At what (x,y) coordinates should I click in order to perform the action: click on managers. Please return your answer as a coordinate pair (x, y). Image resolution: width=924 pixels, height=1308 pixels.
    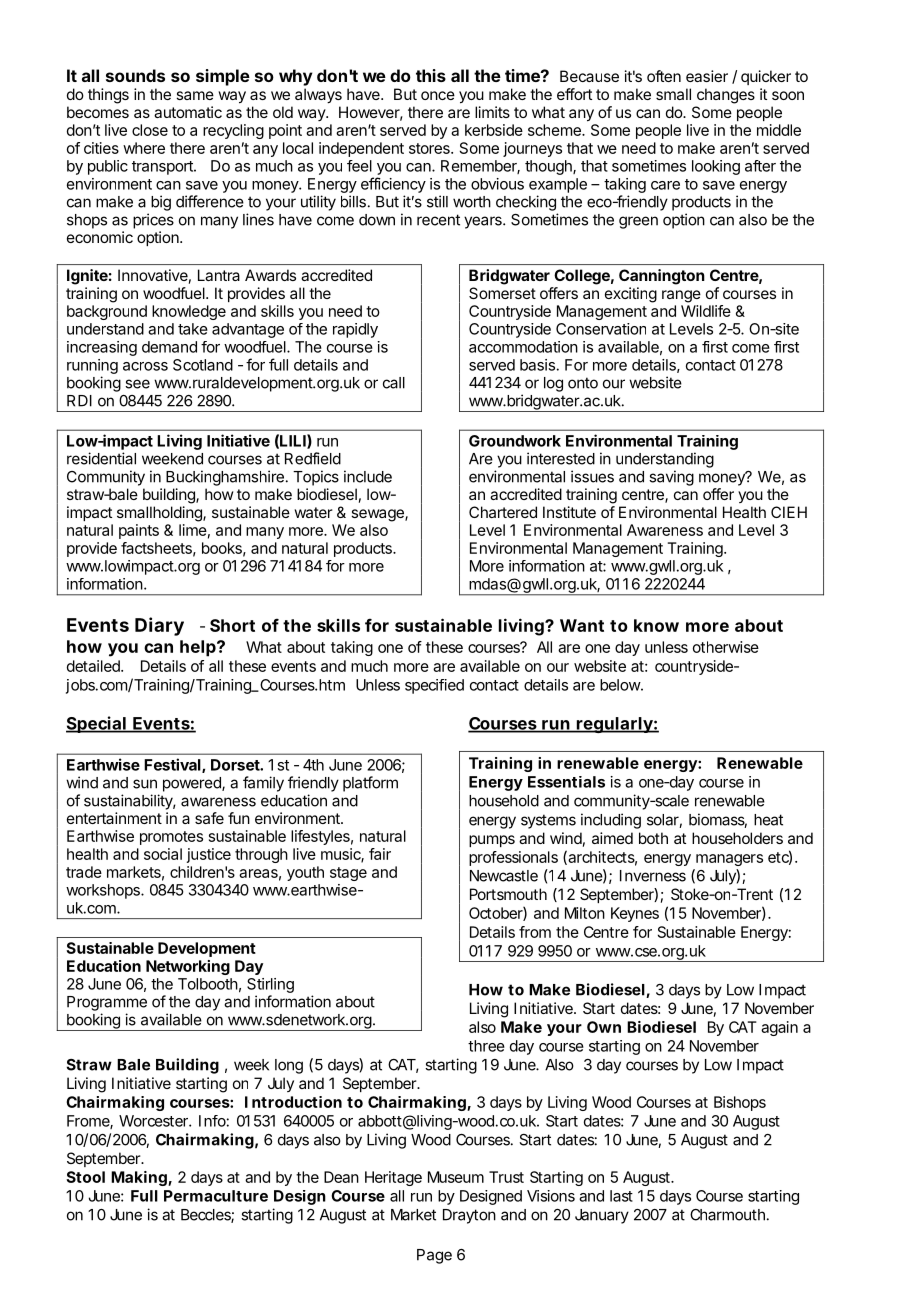
    Looking at the image, I should click on (729, 860).
